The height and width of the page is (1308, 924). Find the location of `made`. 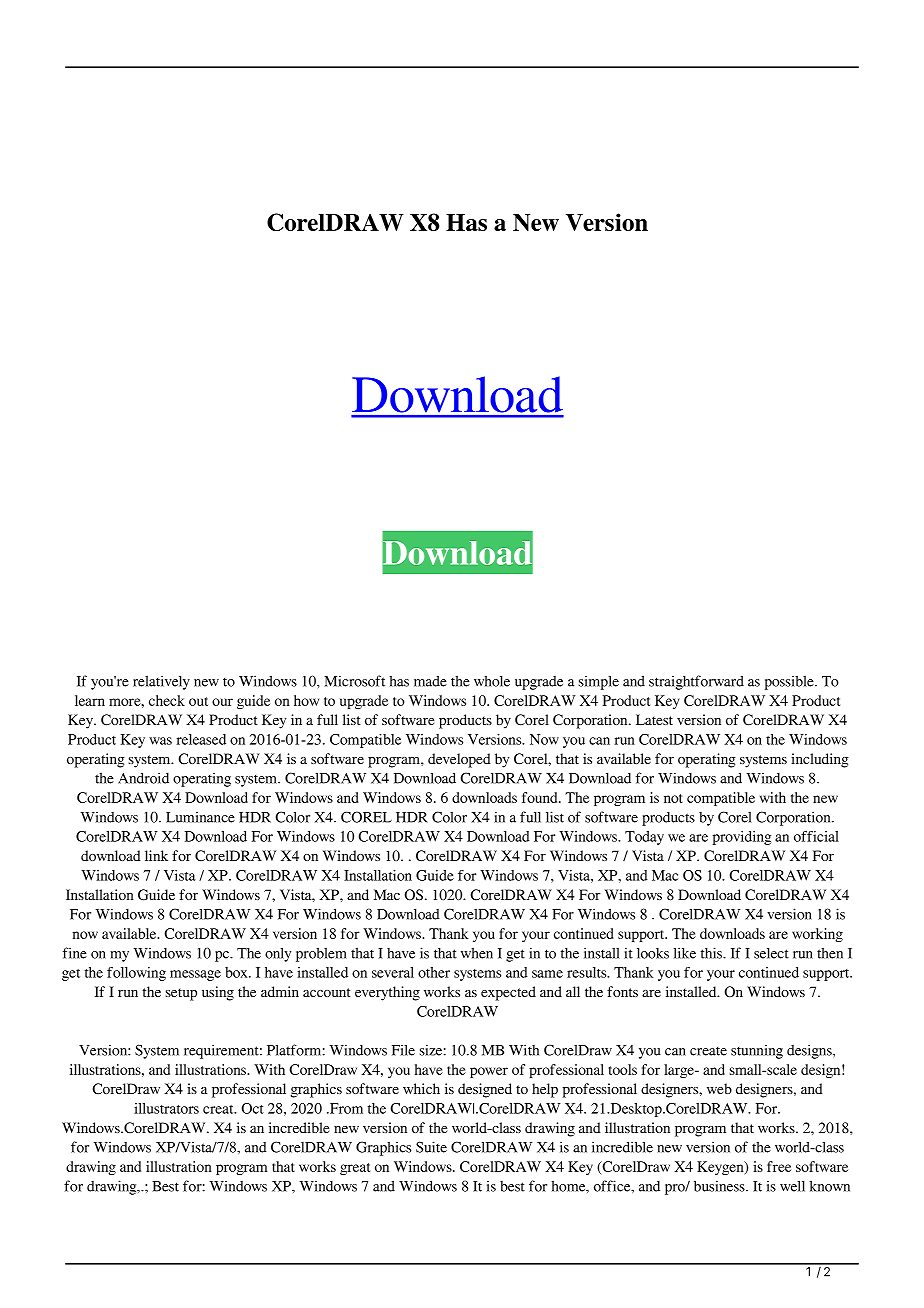

made is located at coordinates (430, 681).
